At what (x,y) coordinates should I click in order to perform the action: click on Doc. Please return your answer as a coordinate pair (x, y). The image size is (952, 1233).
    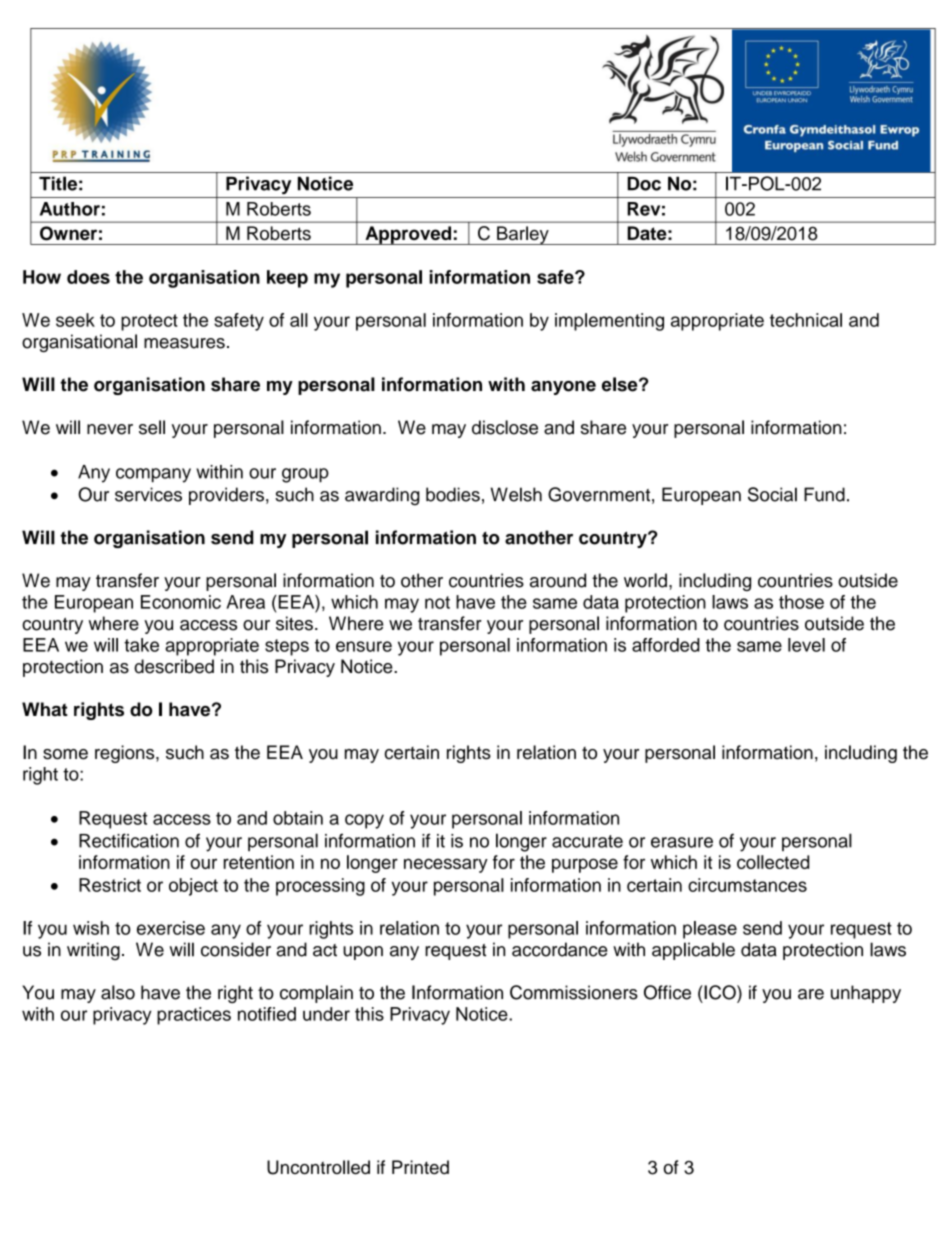
    Looking at the image, I should click on (644, 183).
